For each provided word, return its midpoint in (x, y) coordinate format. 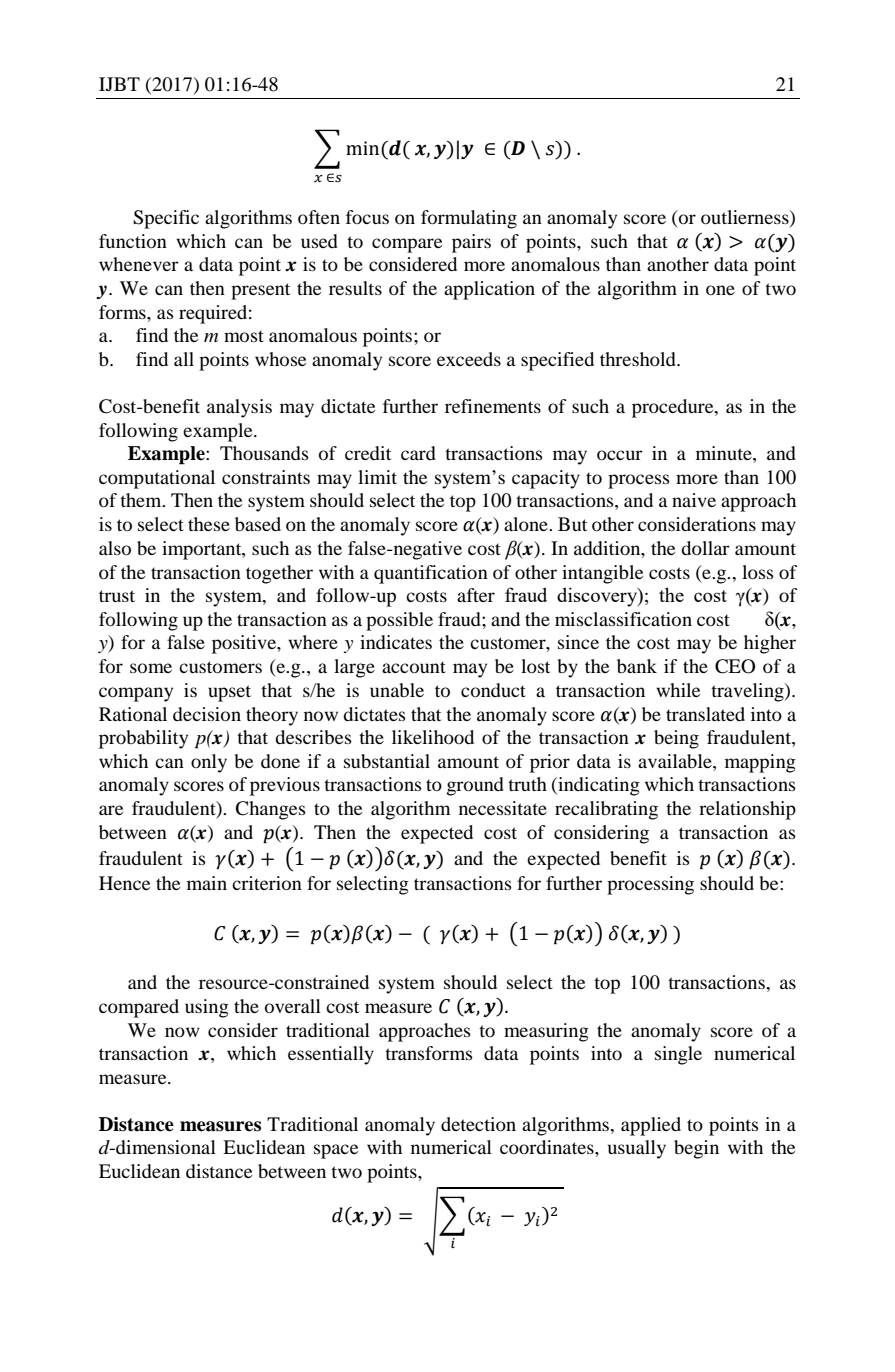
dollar (705, 548)
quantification (431, 574)
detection (478, 1124)
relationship (747, 810)
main (207, 883)
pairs (471, 243)
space (336, 1151)
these (209, 524)
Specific (166, 219)
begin (696, 1149)
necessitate (503, 808)
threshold (639, 359)
